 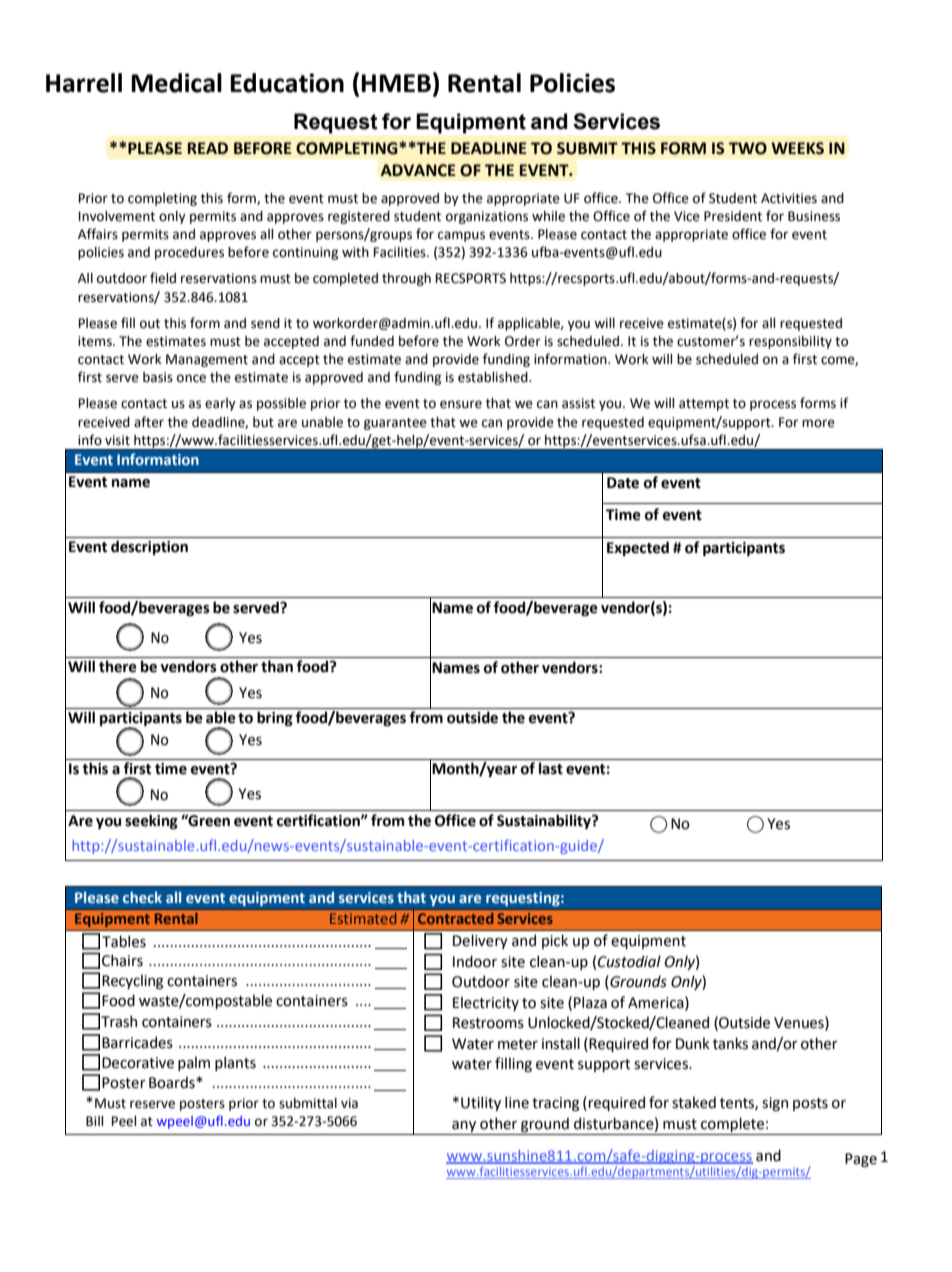 What do you see at coordinates (418, 170) in the image?
I see `ADVANCE` at bounding box center [418, 170].
